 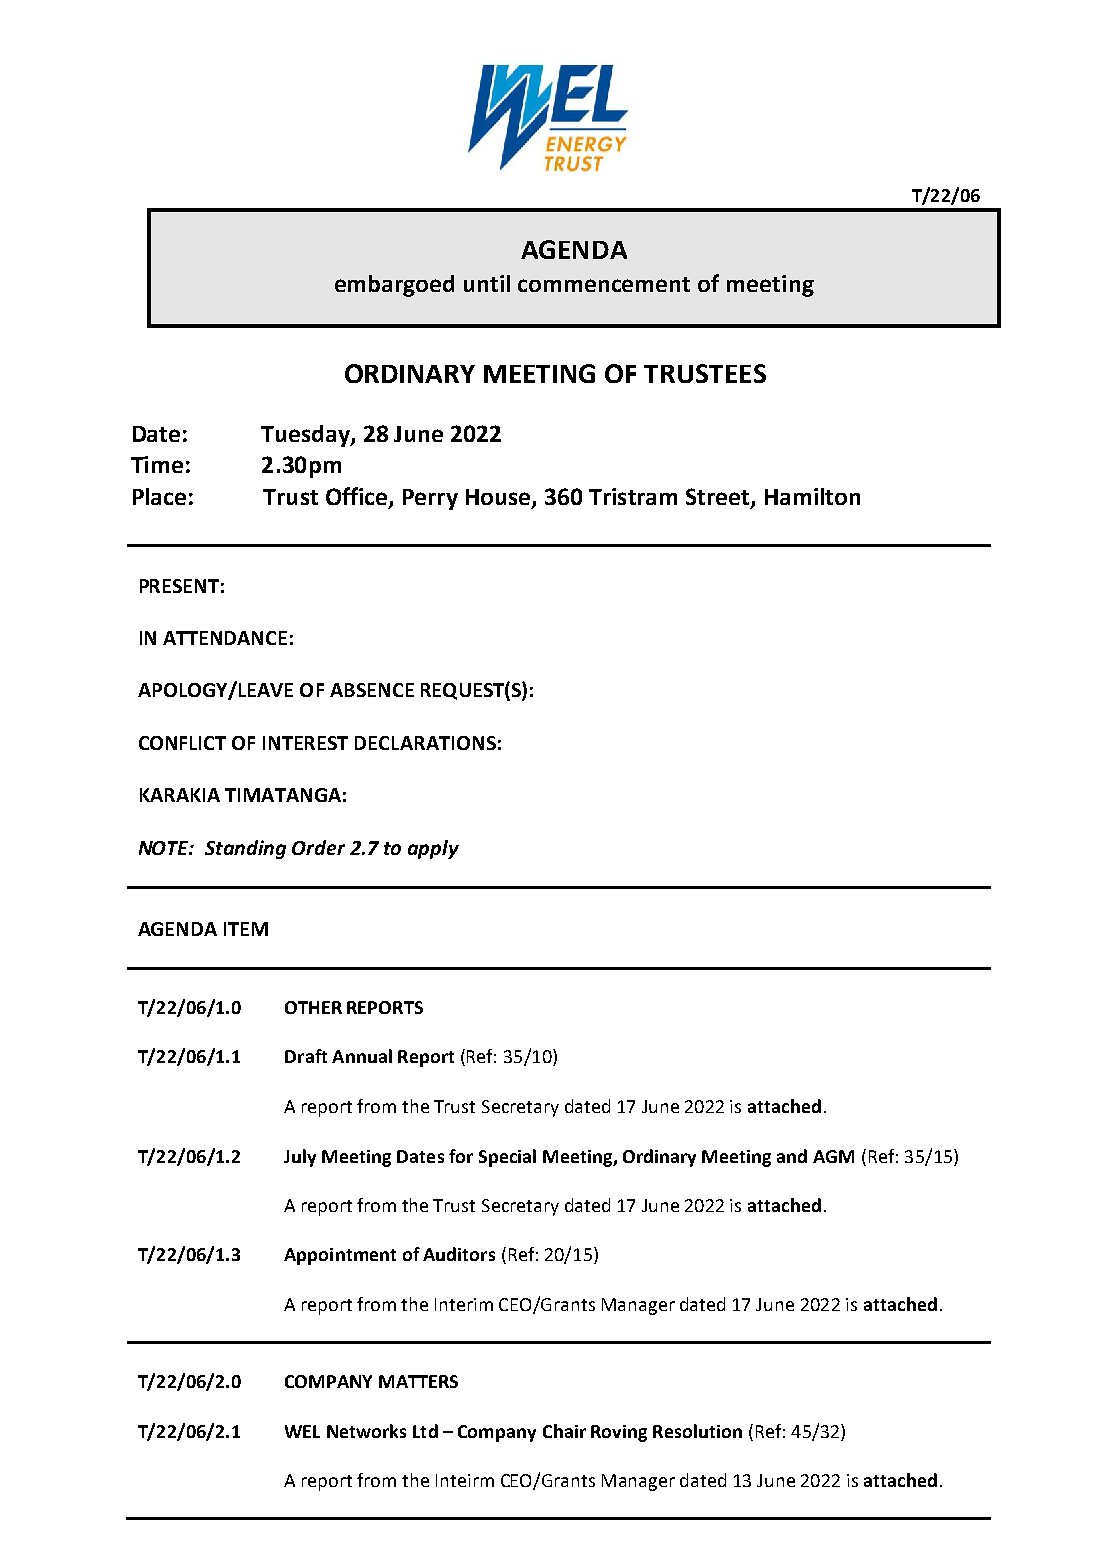 What do you see at coordinates (507, 1158) in the screenshot?
I see `Special` at bounding box center [507, 1158].
